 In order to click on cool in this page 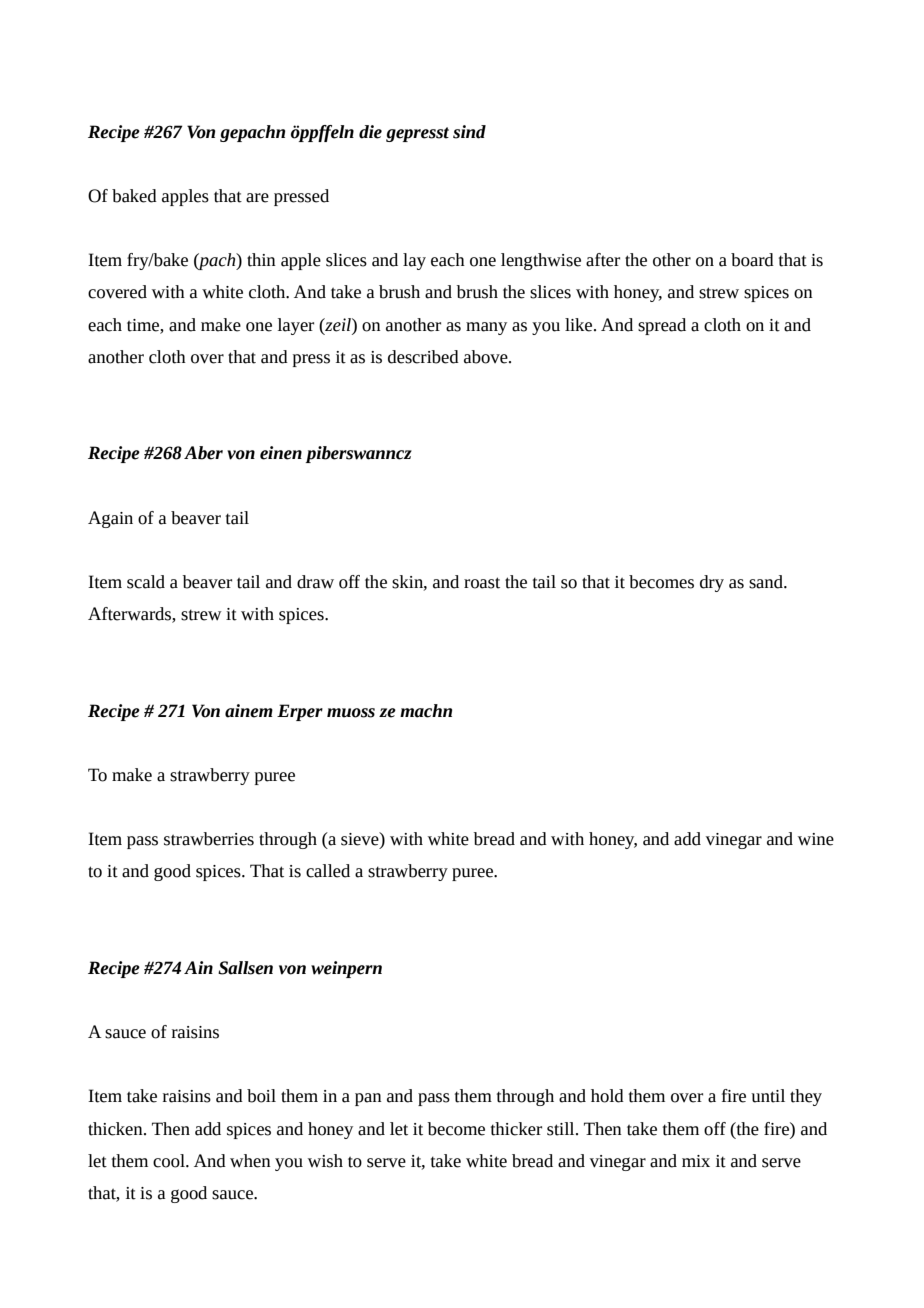, I will do `click(170, 1161)`.
